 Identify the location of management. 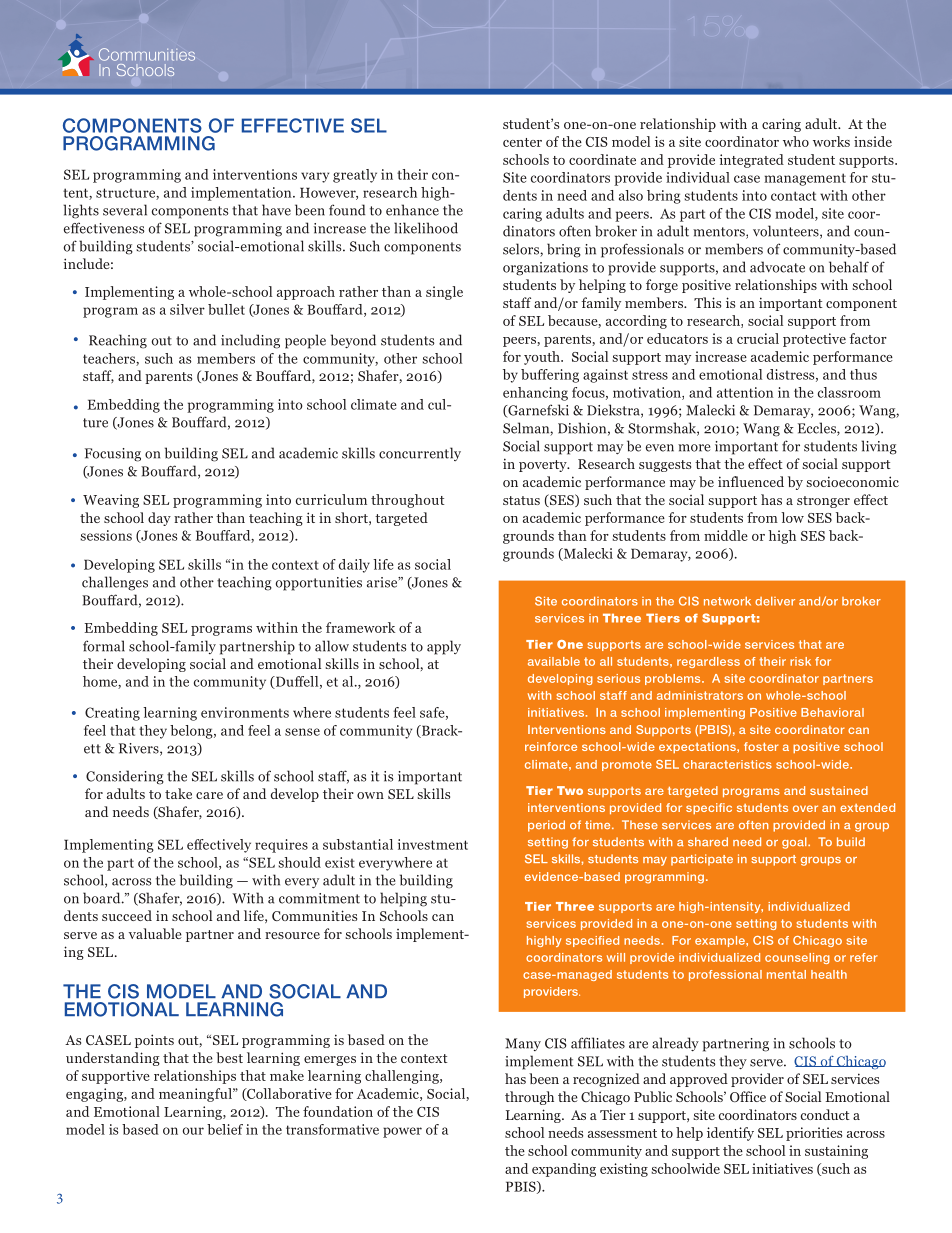
(805, 179).
